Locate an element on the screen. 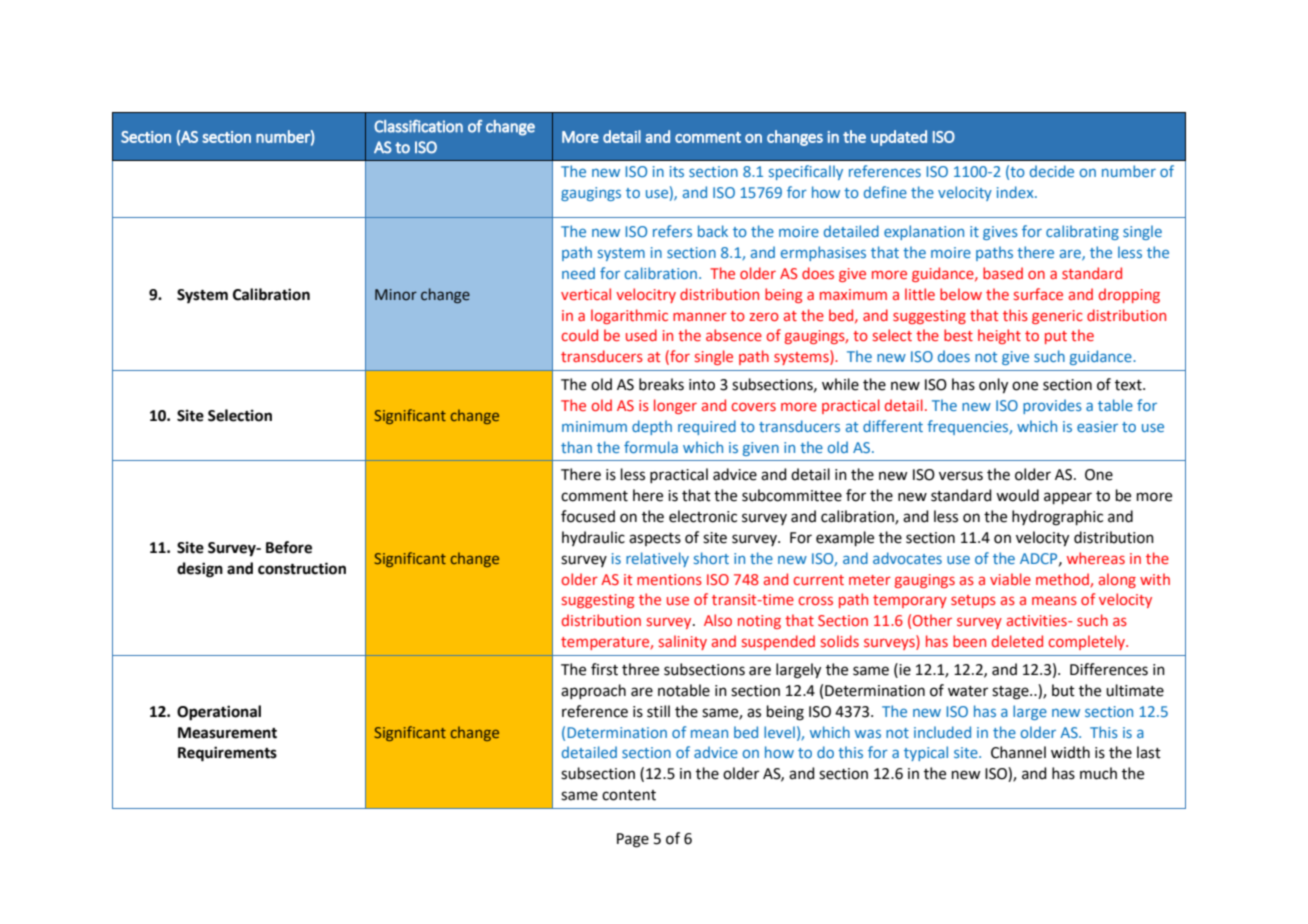 The width and height of the screenshot is (1308, 924). Page is located at coordinates (633, 840).
